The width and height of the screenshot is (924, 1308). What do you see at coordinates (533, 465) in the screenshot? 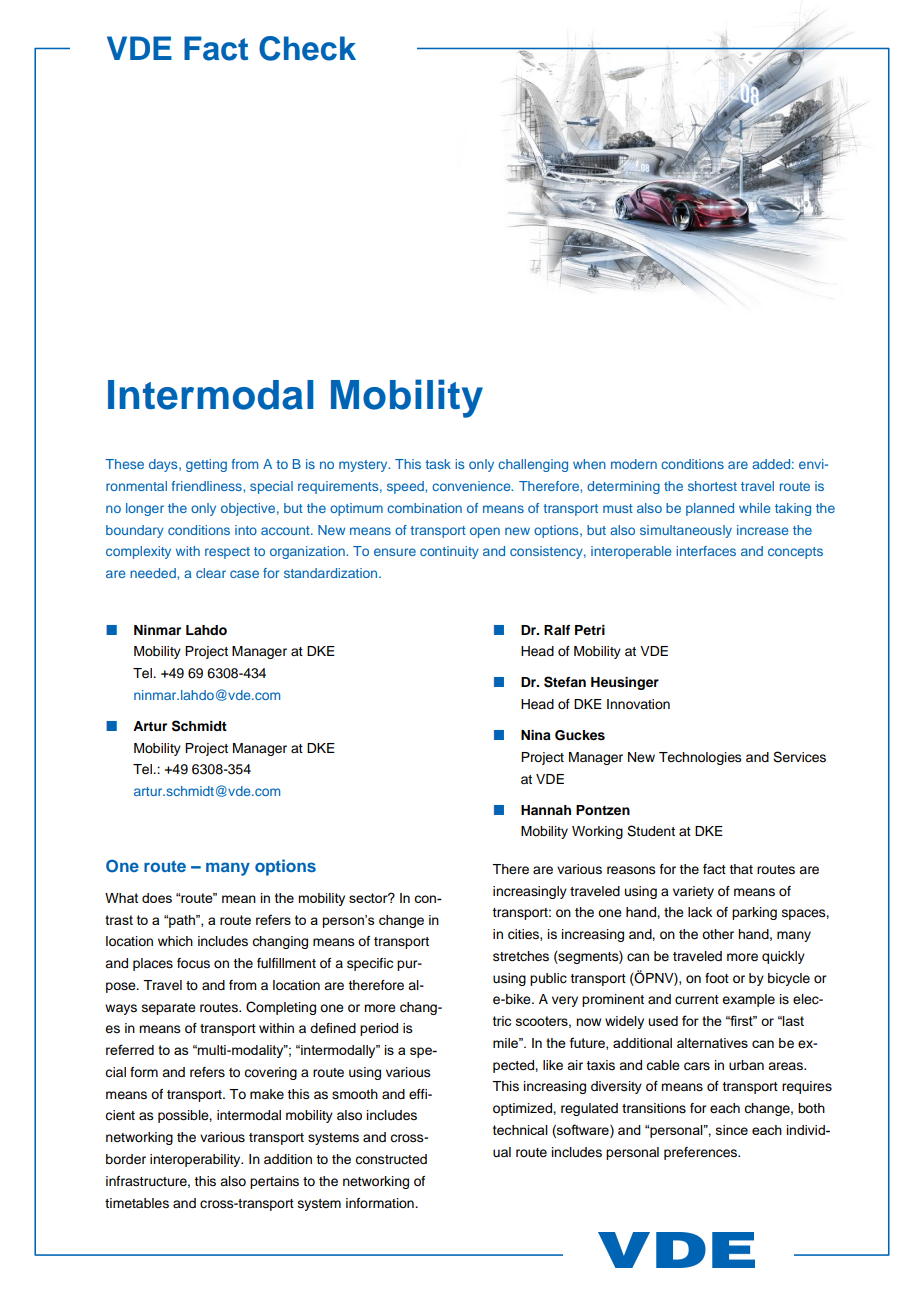
I see `challenging` at bounding box center [533, 465].
